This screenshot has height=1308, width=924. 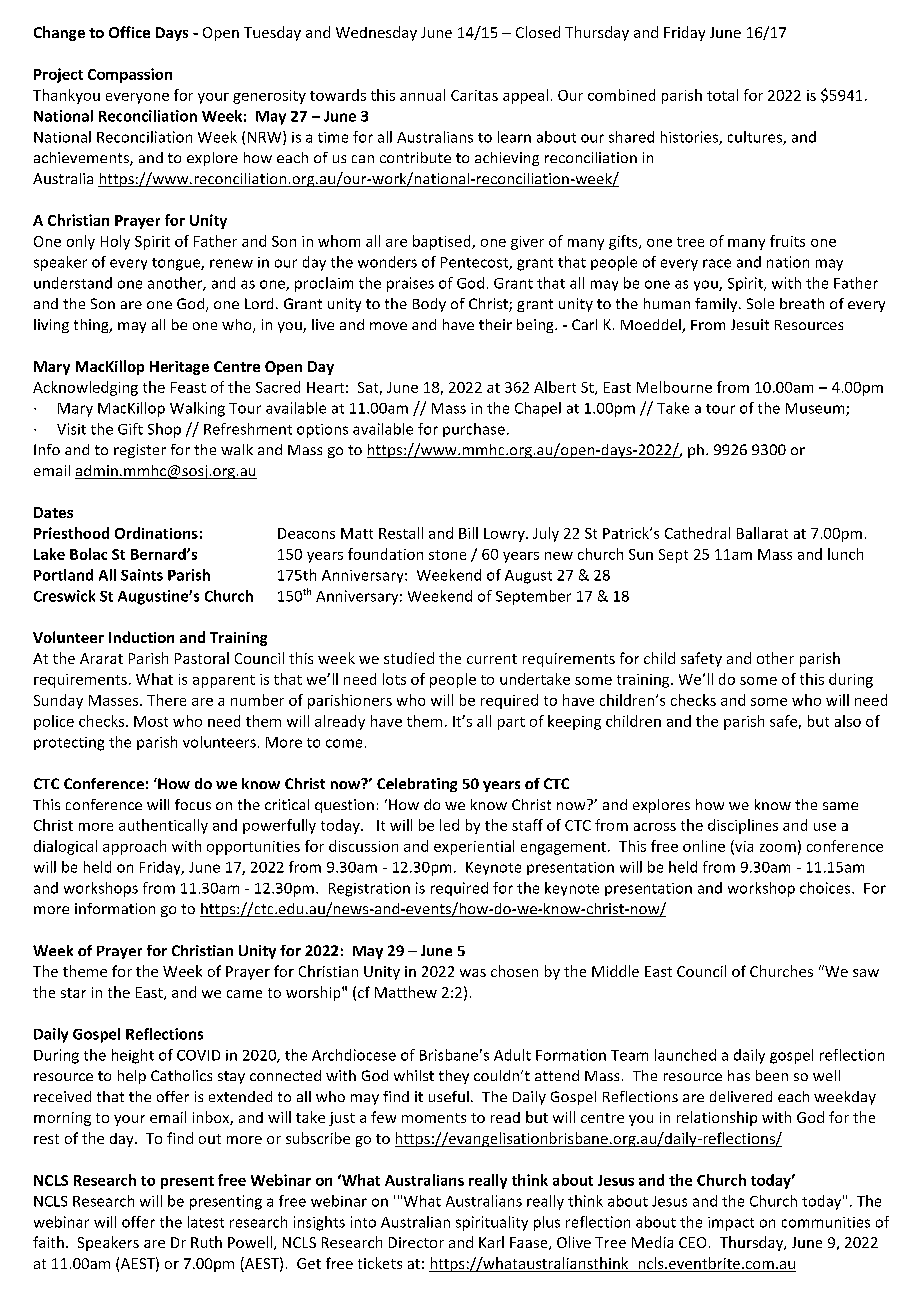 What do you see at coordinates (134, 847) in the screenshot?
I see `approach` at bounding box center [134, 847].
